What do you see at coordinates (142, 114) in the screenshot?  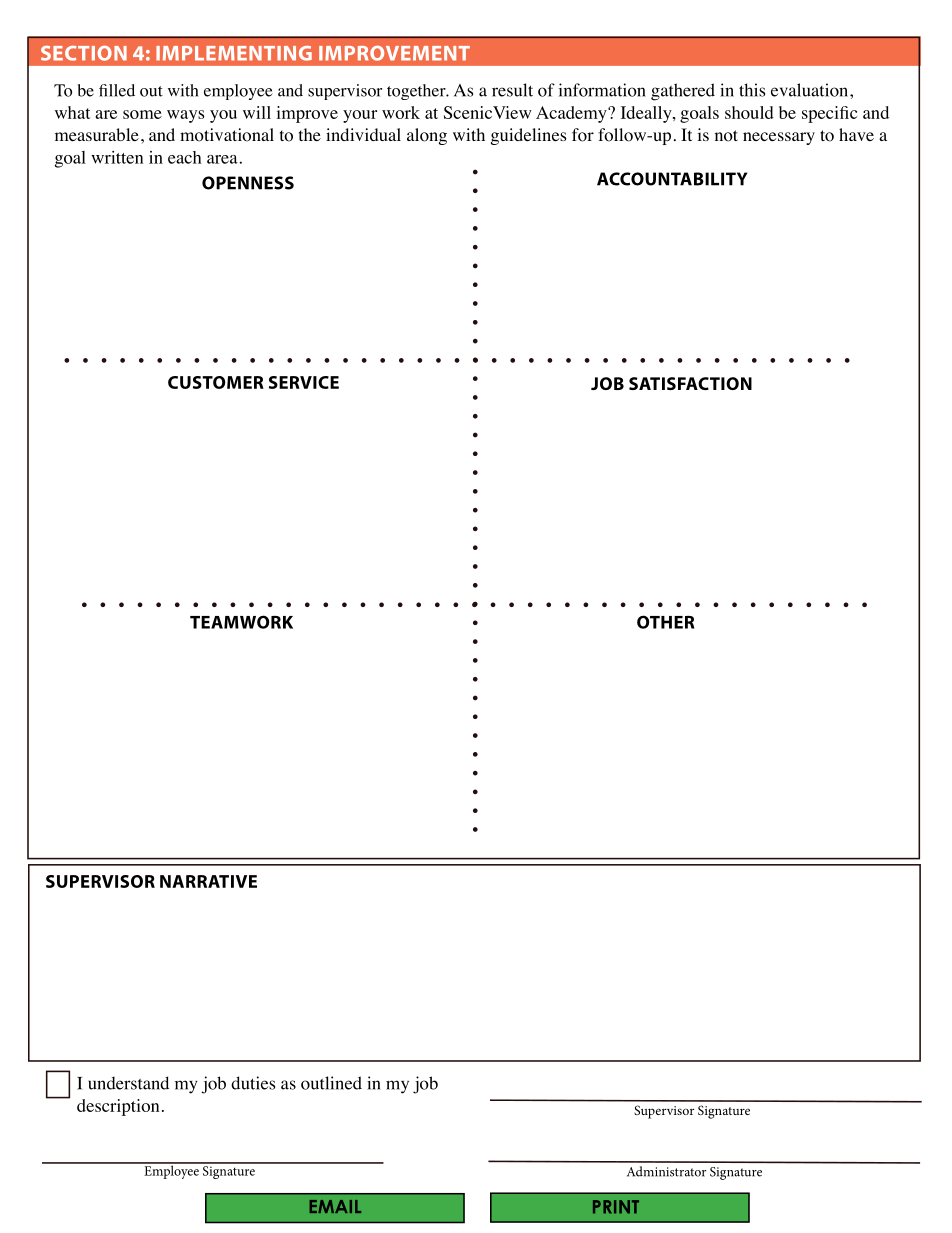 I see `some` at bounding box center [142, 114].
